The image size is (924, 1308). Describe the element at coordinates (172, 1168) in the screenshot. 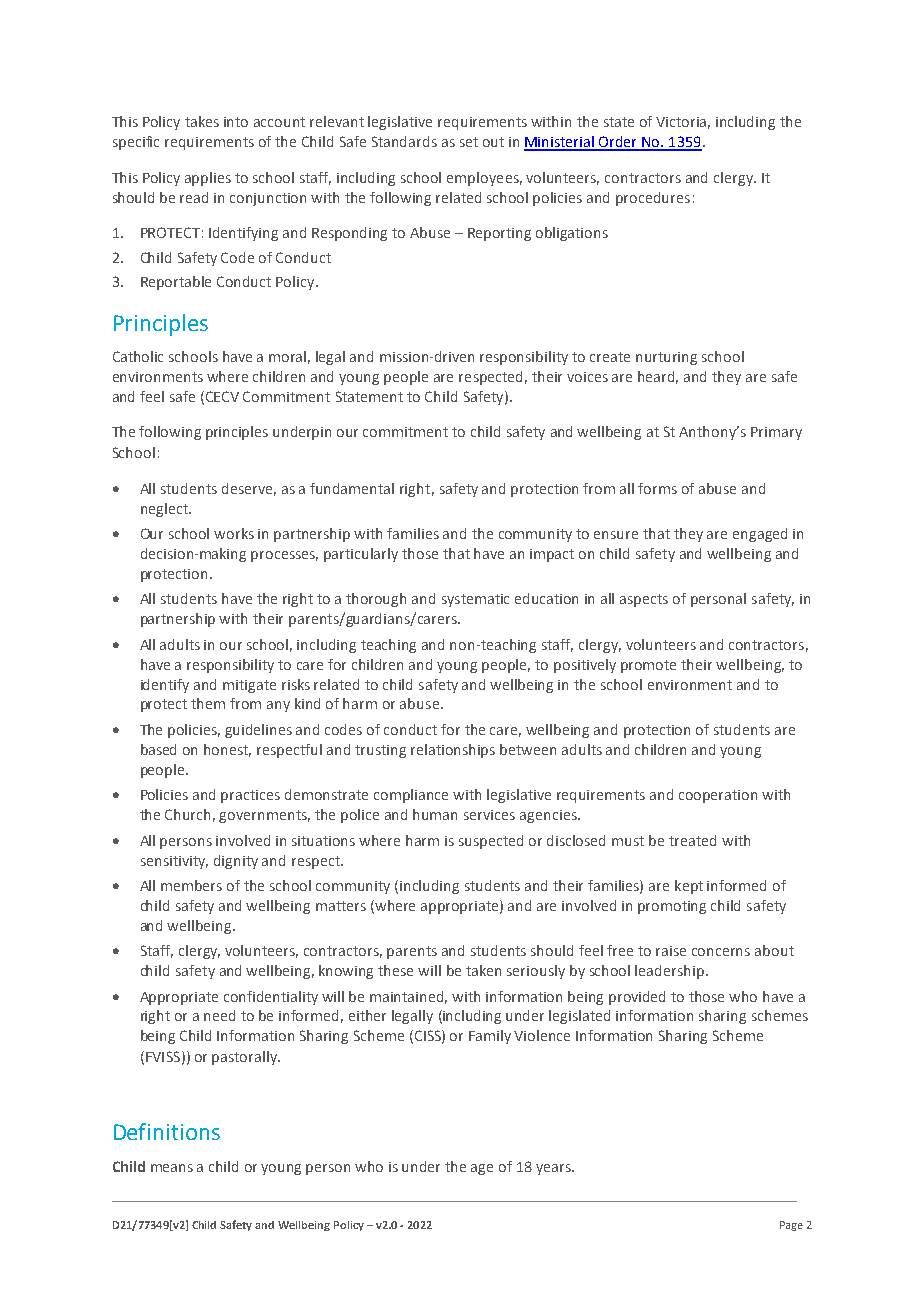

I see `means` at that location.
